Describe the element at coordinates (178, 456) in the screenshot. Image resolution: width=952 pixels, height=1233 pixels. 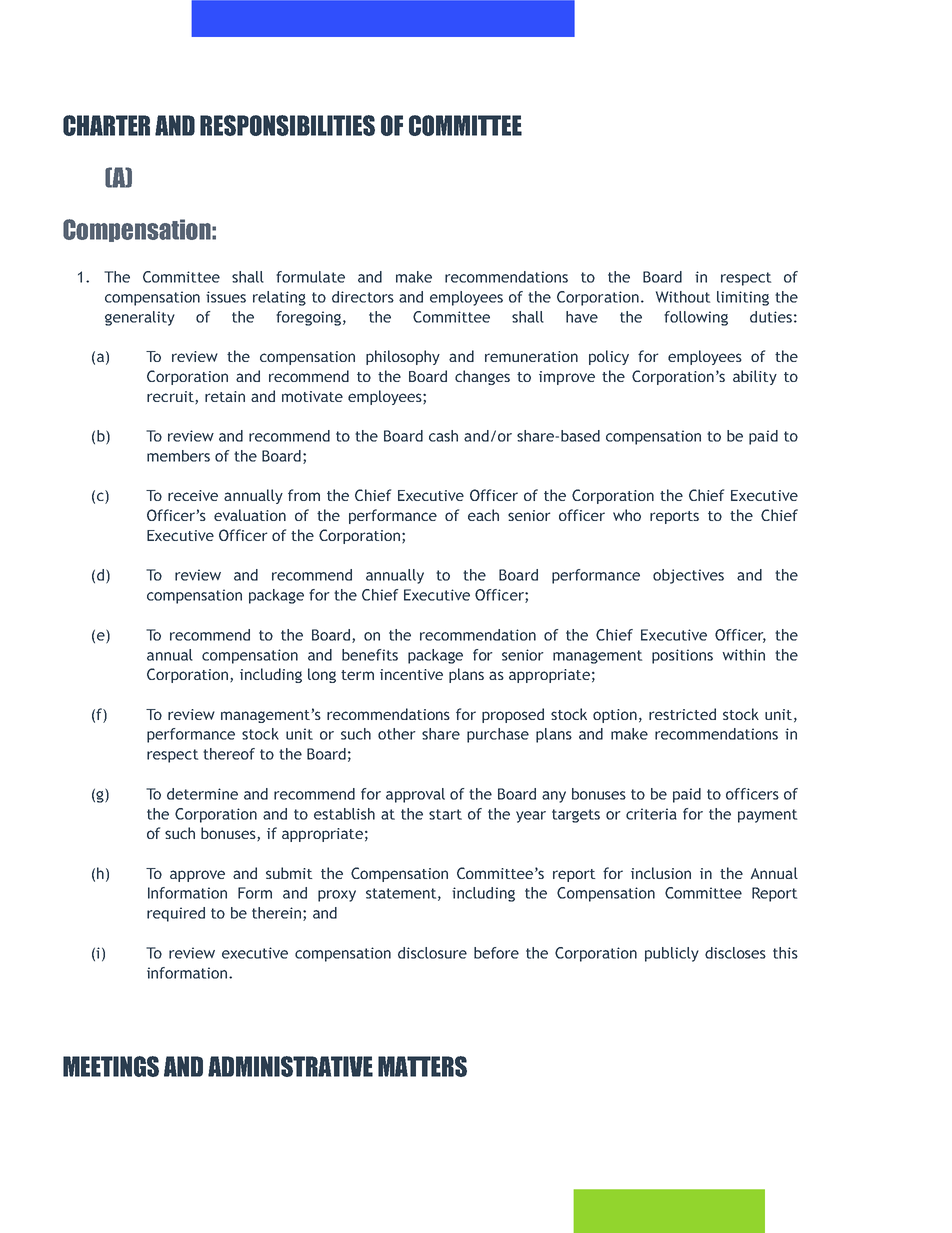
I see `members` at that location.
